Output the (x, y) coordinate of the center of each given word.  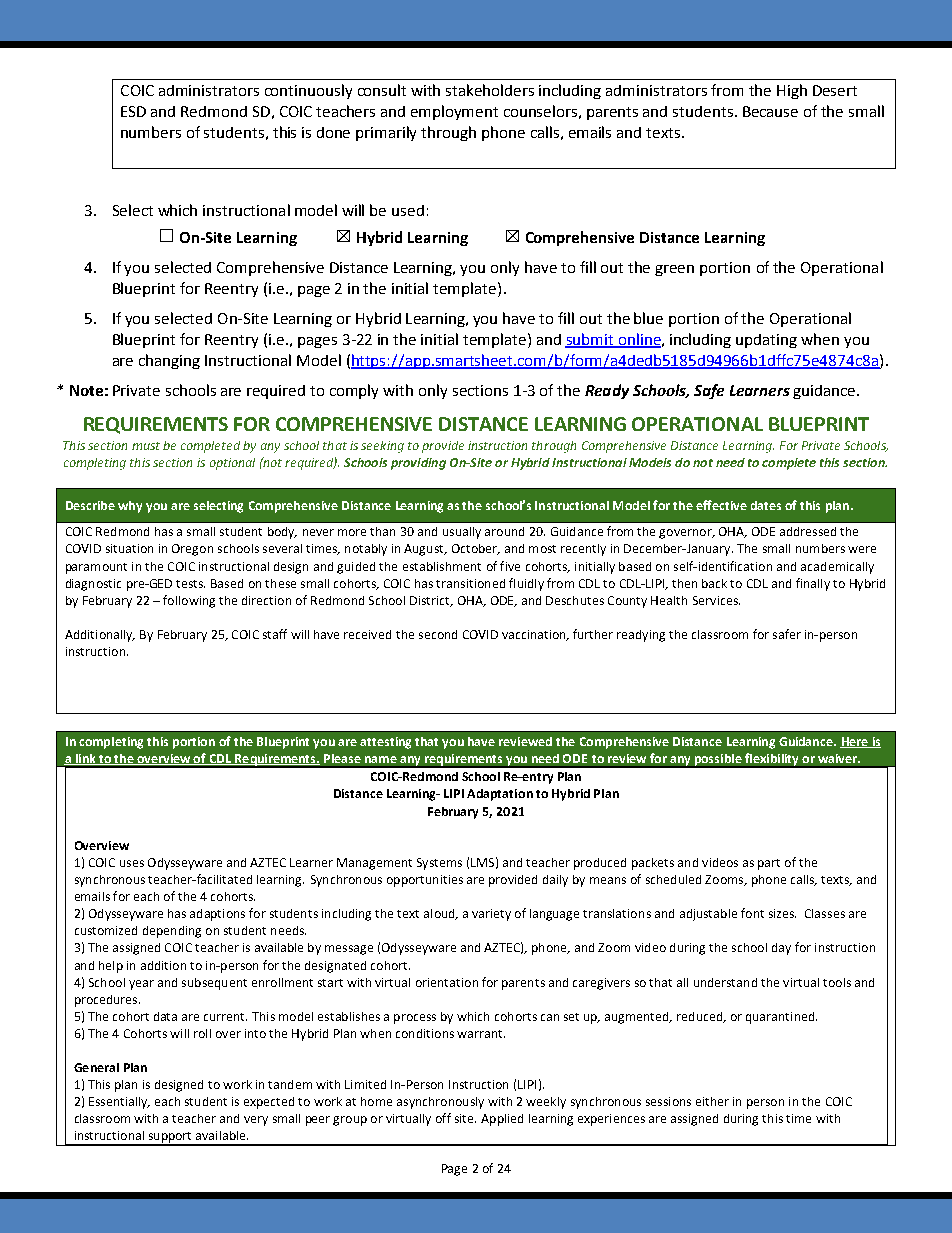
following (189, 601)
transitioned (470, 583)
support (170, 1138)
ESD (133, 111)
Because (770, 111)
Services (716, 600)
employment (454, 112)
